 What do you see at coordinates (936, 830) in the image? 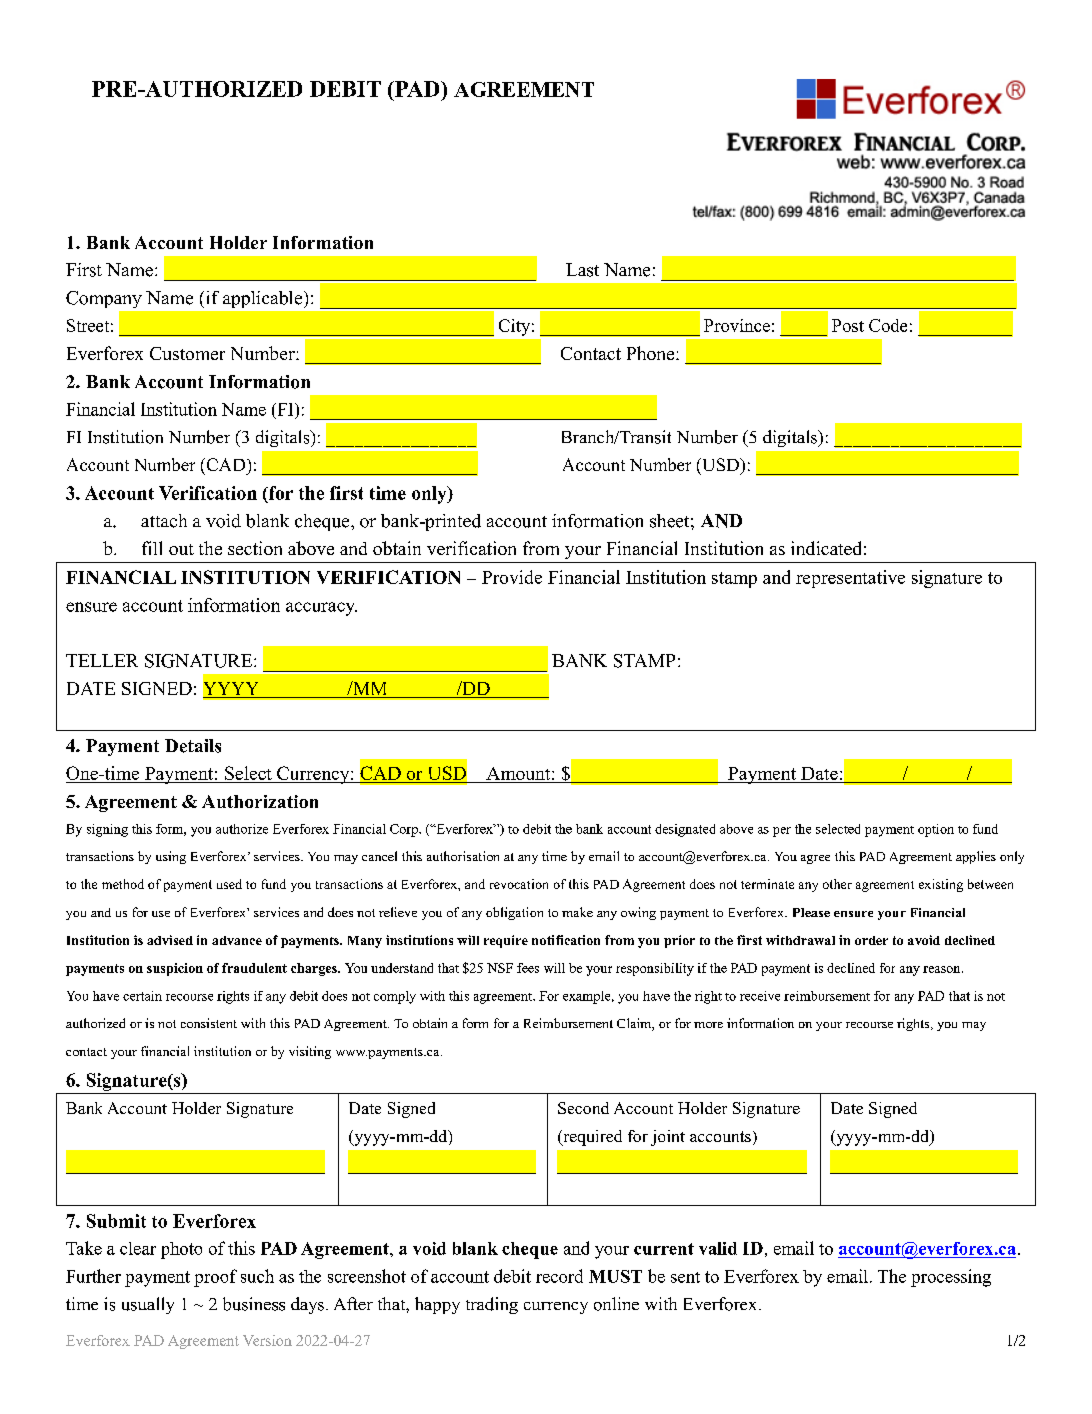
I see `option` at bounding box center [936, 830].
